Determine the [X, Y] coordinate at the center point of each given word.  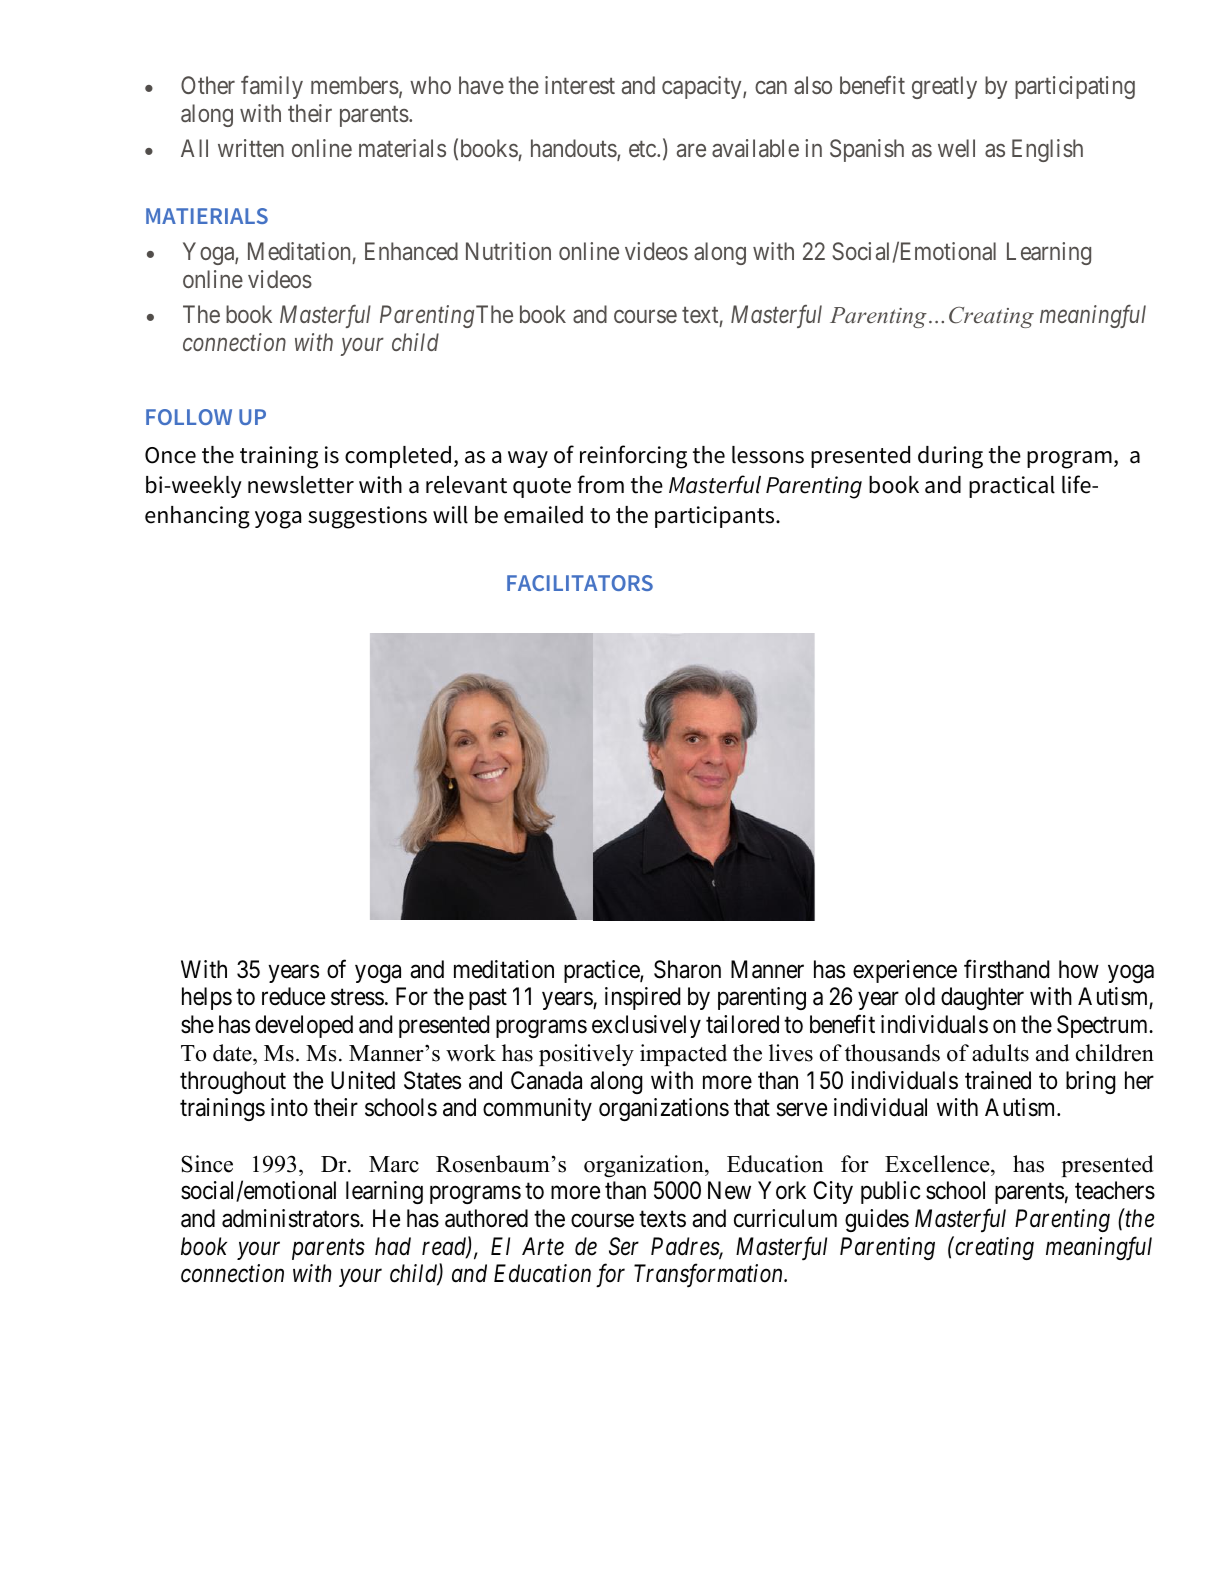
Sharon [687, 969]
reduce [293, 996]
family [272, 87]
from [600, 484]
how [1079, 969]
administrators [291, 1218]
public [890, 1192]
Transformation [710, 1276]
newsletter [301, 485]
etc [643, 149]
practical [1012, 487]
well [956, 148]
